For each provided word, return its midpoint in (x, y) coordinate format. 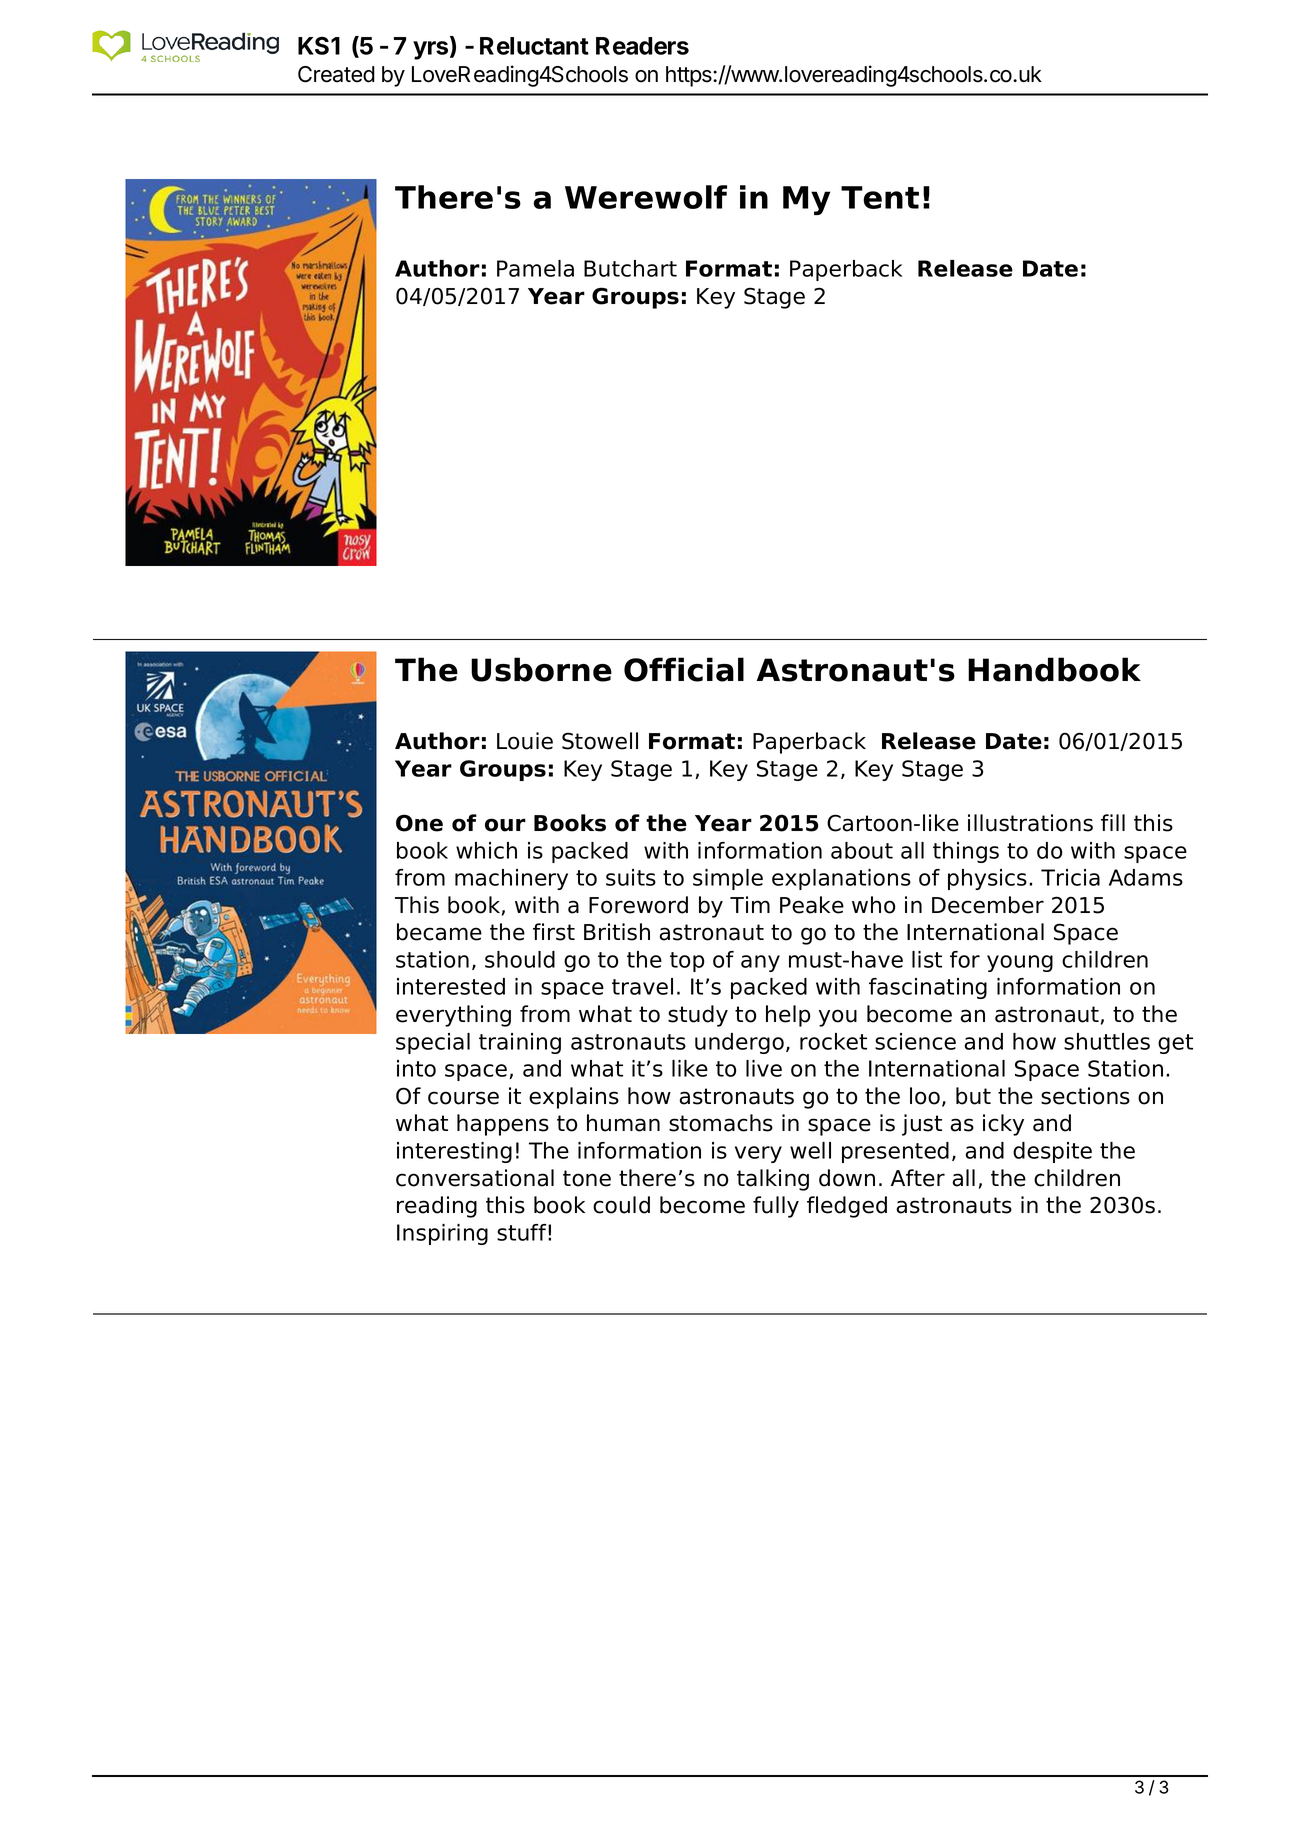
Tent (880, 197)
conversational (475, 1178)
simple (728, 879)
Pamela (535, 268)
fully (776, 1207)
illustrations (1030, 823)
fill (1113, 822)
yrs (432, 50)
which (486, 850)
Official (684, 669)
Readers (642, 46)
